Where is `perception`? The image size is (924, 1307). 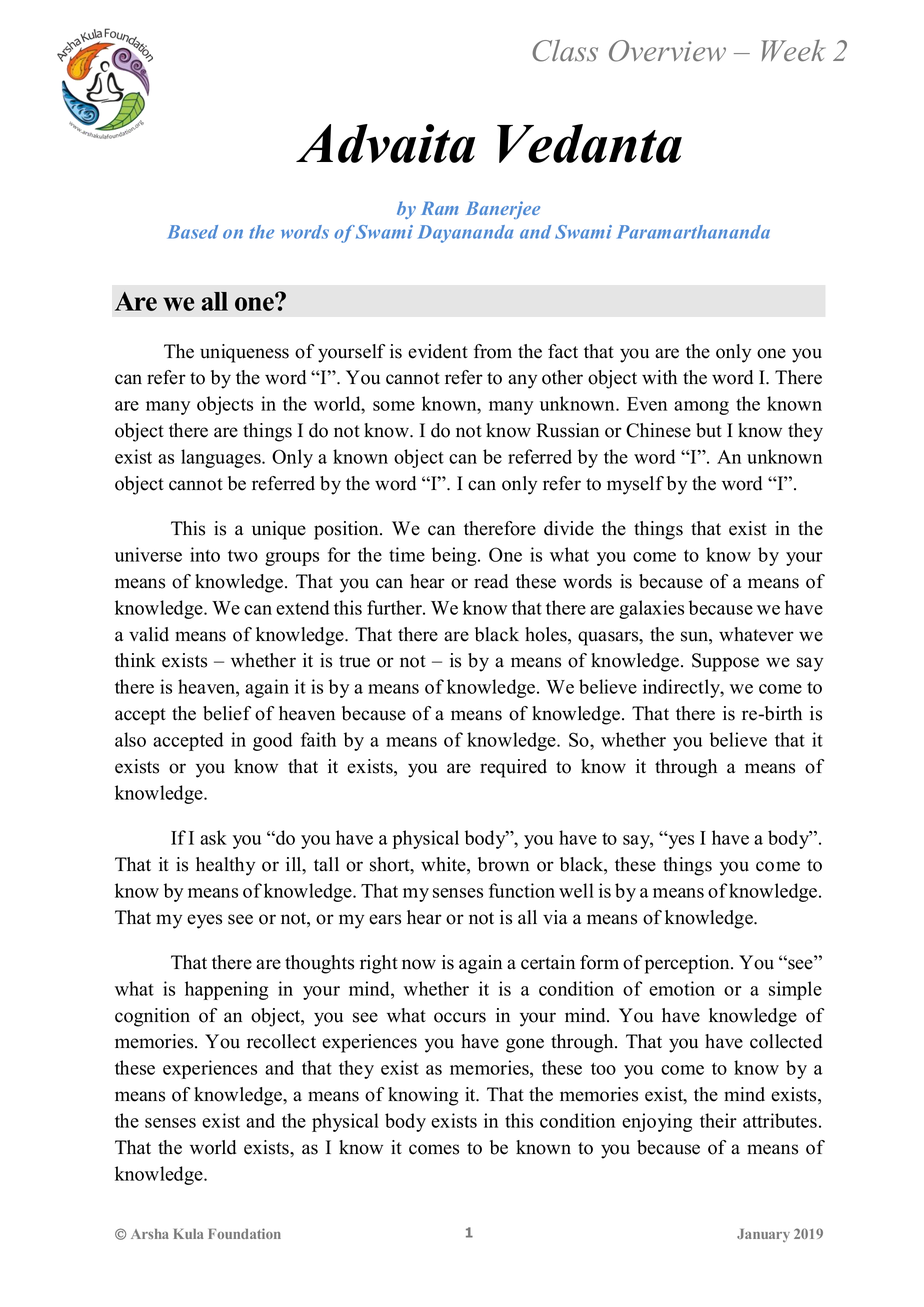
perception is located at coordinates (688, 964).
